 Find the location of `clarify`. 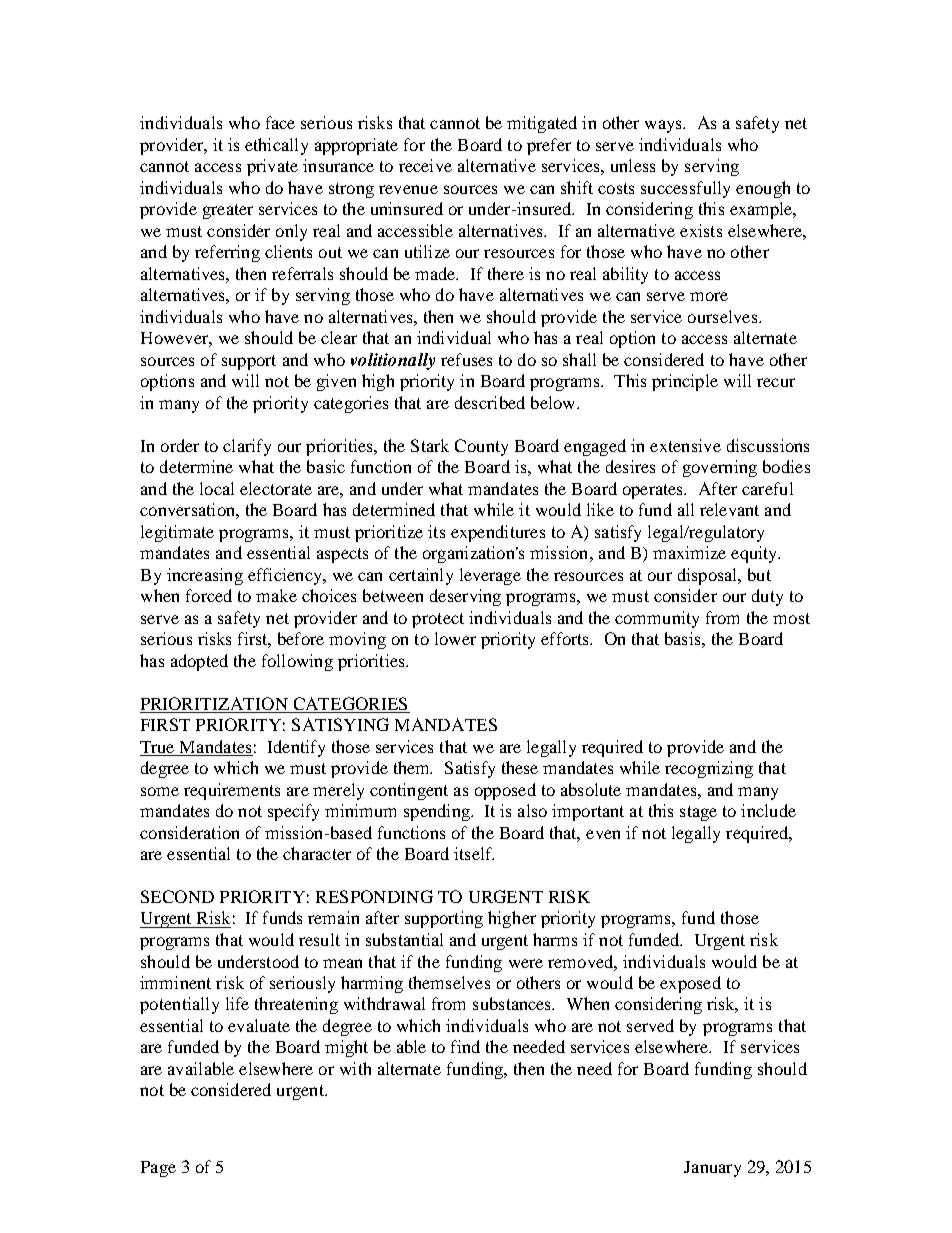

clarify is located at coordinates (247, 447).
